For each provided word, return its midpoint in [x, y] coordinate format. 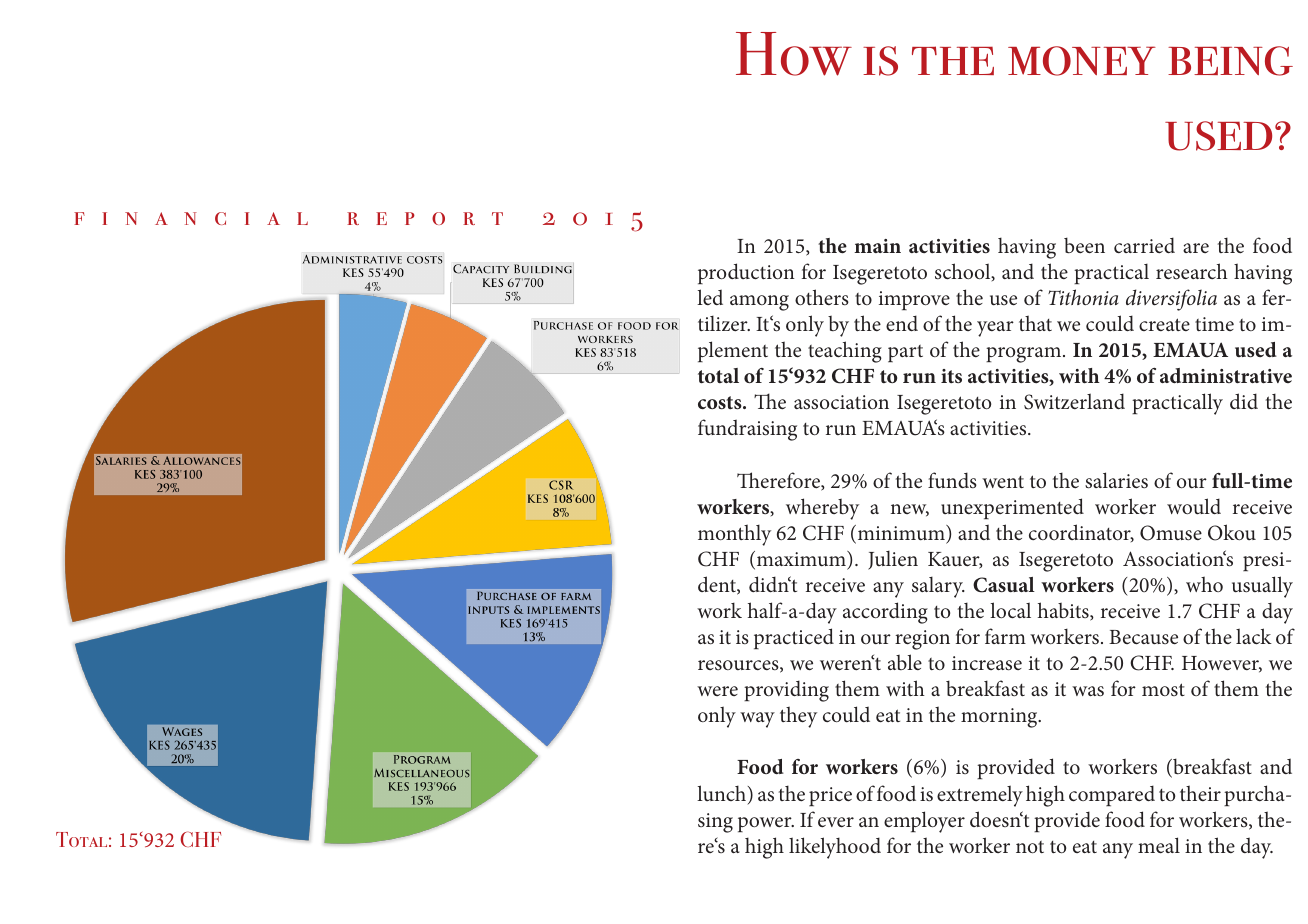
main [877, 246]
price [830, 796]
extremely [980, 796]
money [1082, 61]
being [1230, 61]
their [1200, 793]
